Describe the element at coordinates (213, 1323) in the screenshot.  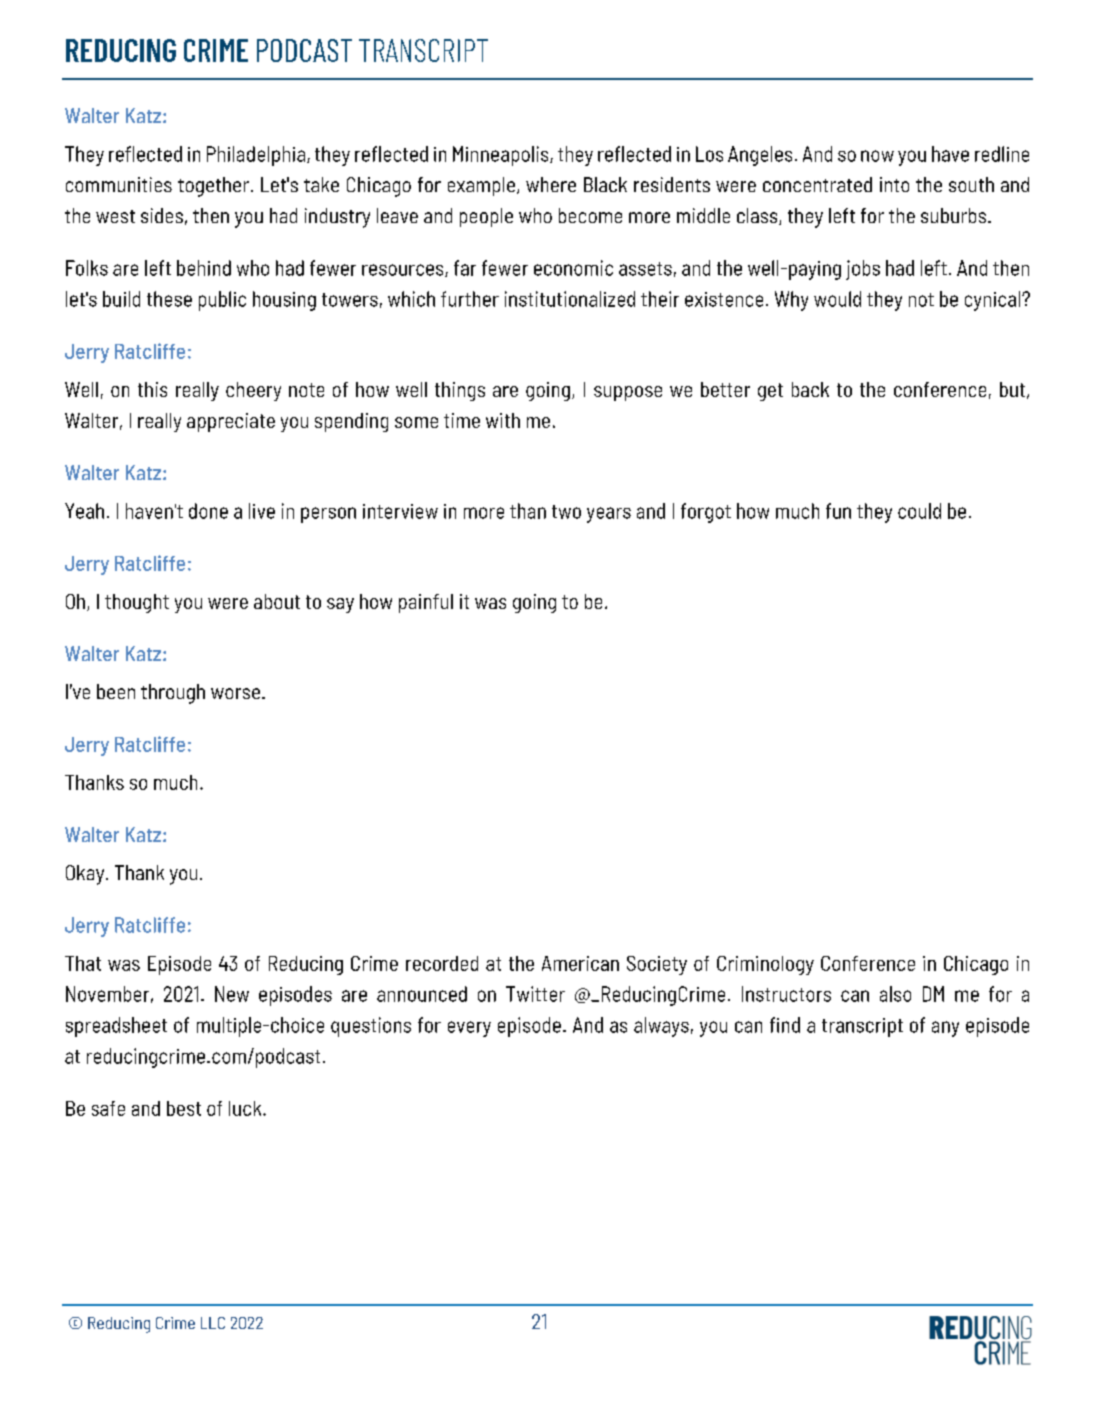
I see `LLC` at that location.
